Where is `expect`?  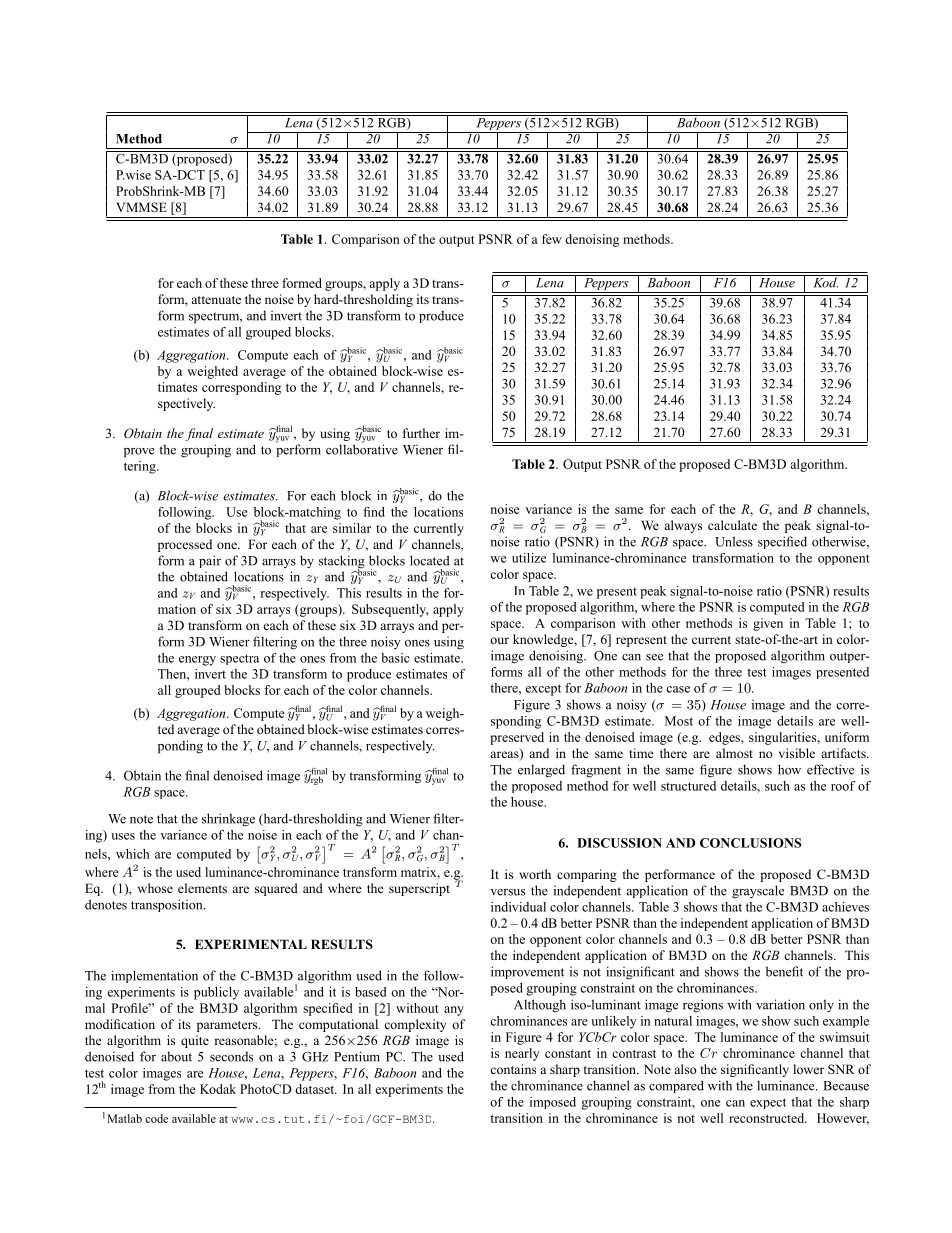
expect is located at coordinates (768, 1103).
